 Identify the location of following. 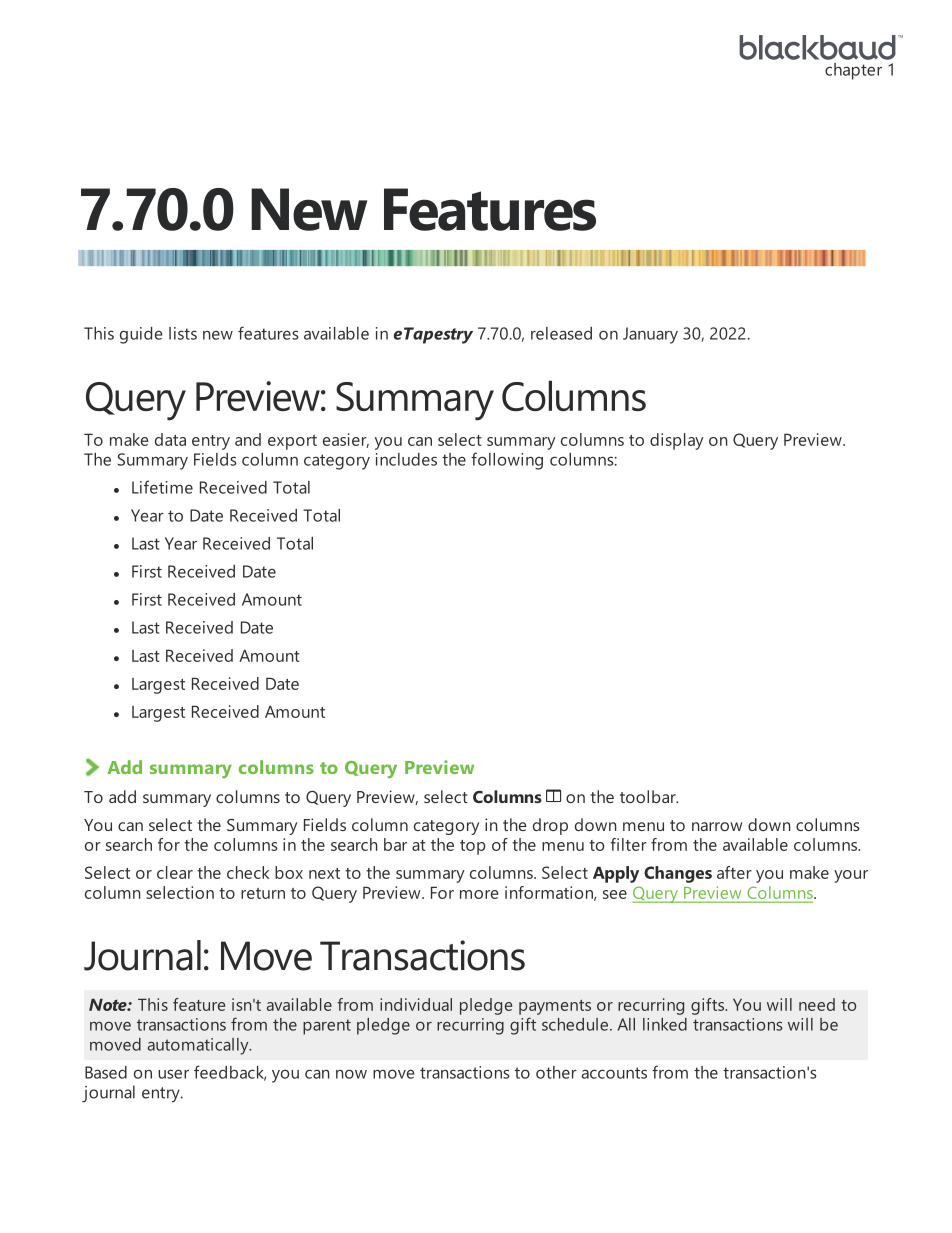
(507, 461).
